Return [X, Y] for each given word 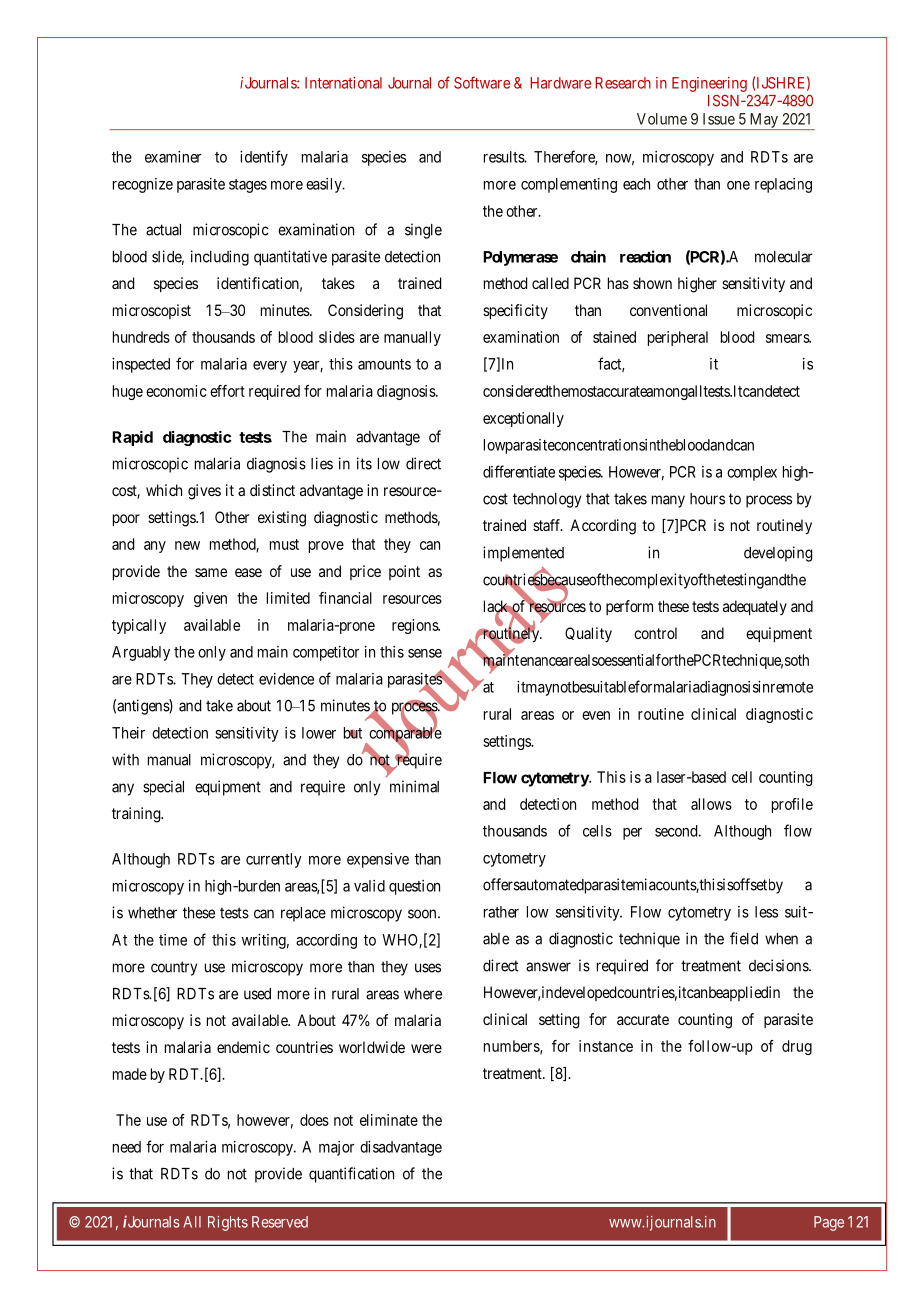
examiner [173, 157]
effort [227, 391]
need [127, 1147]
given [210, 599]
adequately [755, 608]
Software [482, 82]
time [173, 940]
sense [425, 653]
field [744, 938]
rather [501, 912]
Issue [719, 119]
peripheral [678, 338]
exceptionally [523, 419]
